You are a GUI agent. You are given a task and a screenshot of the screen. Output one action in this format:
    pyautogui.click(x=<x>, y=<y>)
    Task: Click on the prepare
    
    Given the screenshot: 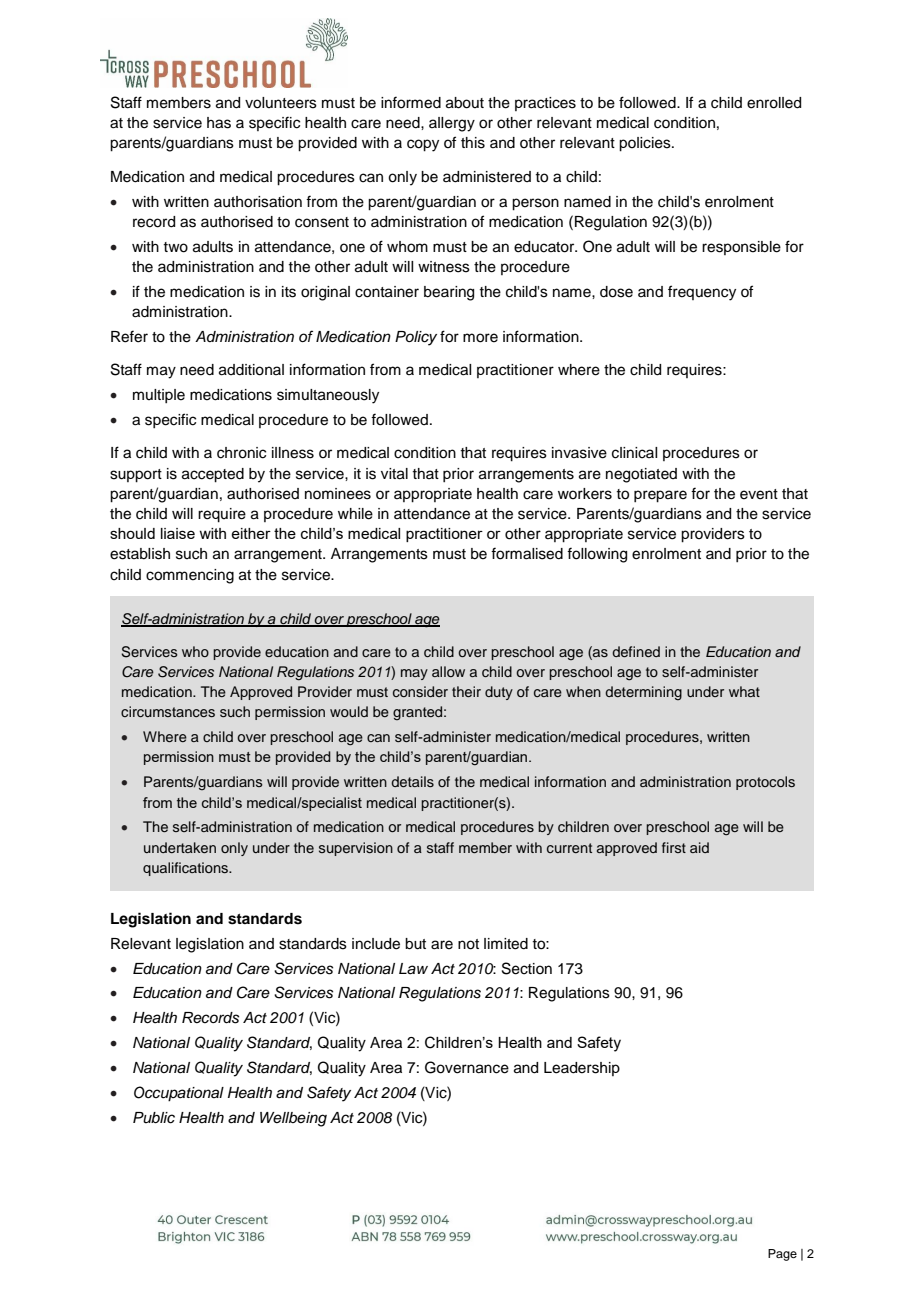 What is the action you would take?
    pyautogui.click(x=660, y=496)
